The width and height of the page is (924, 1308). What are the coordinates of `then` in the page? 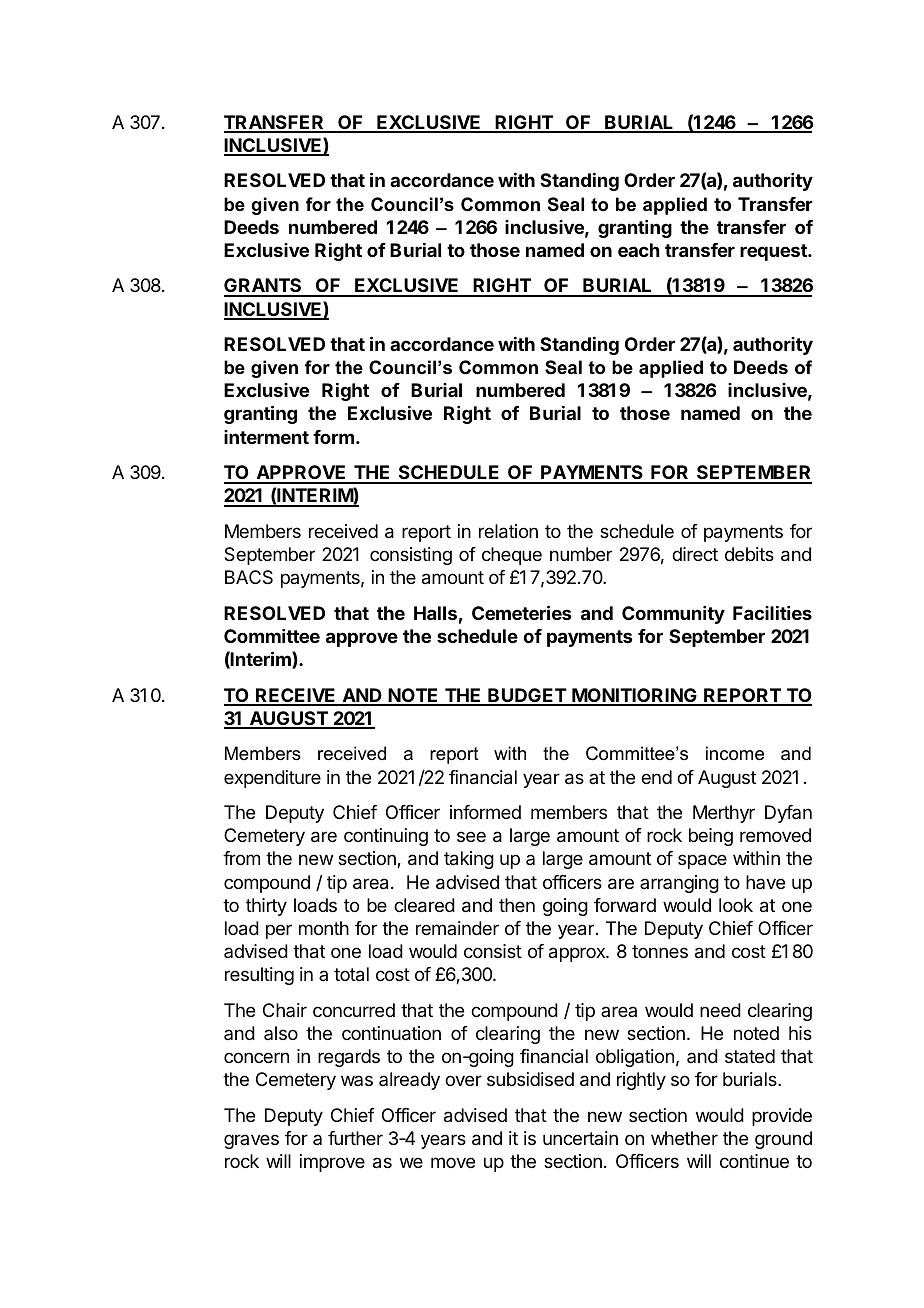 It's located at (517, 905).
